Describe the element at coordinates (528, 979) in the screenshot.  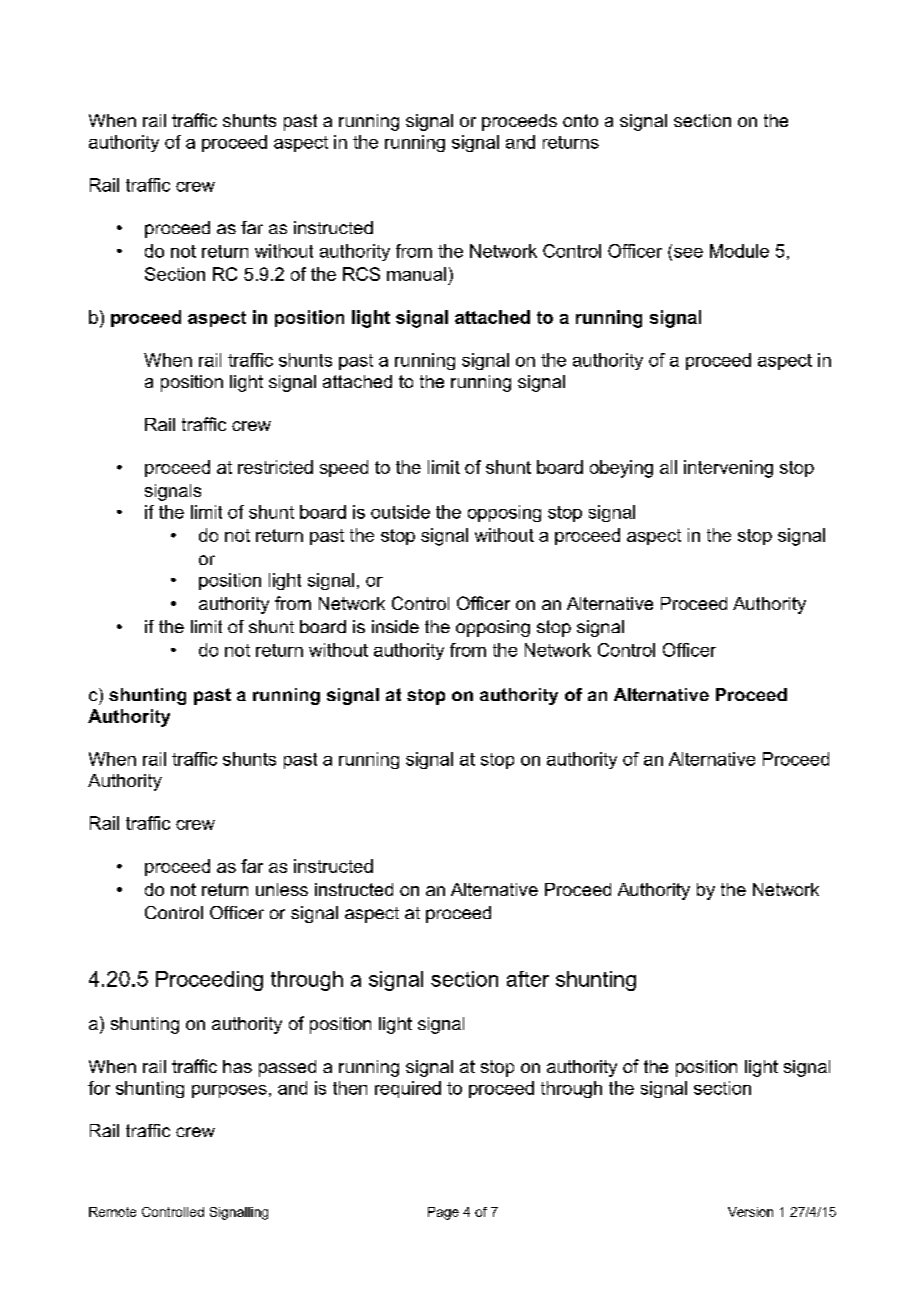
I see `after` at that location.
